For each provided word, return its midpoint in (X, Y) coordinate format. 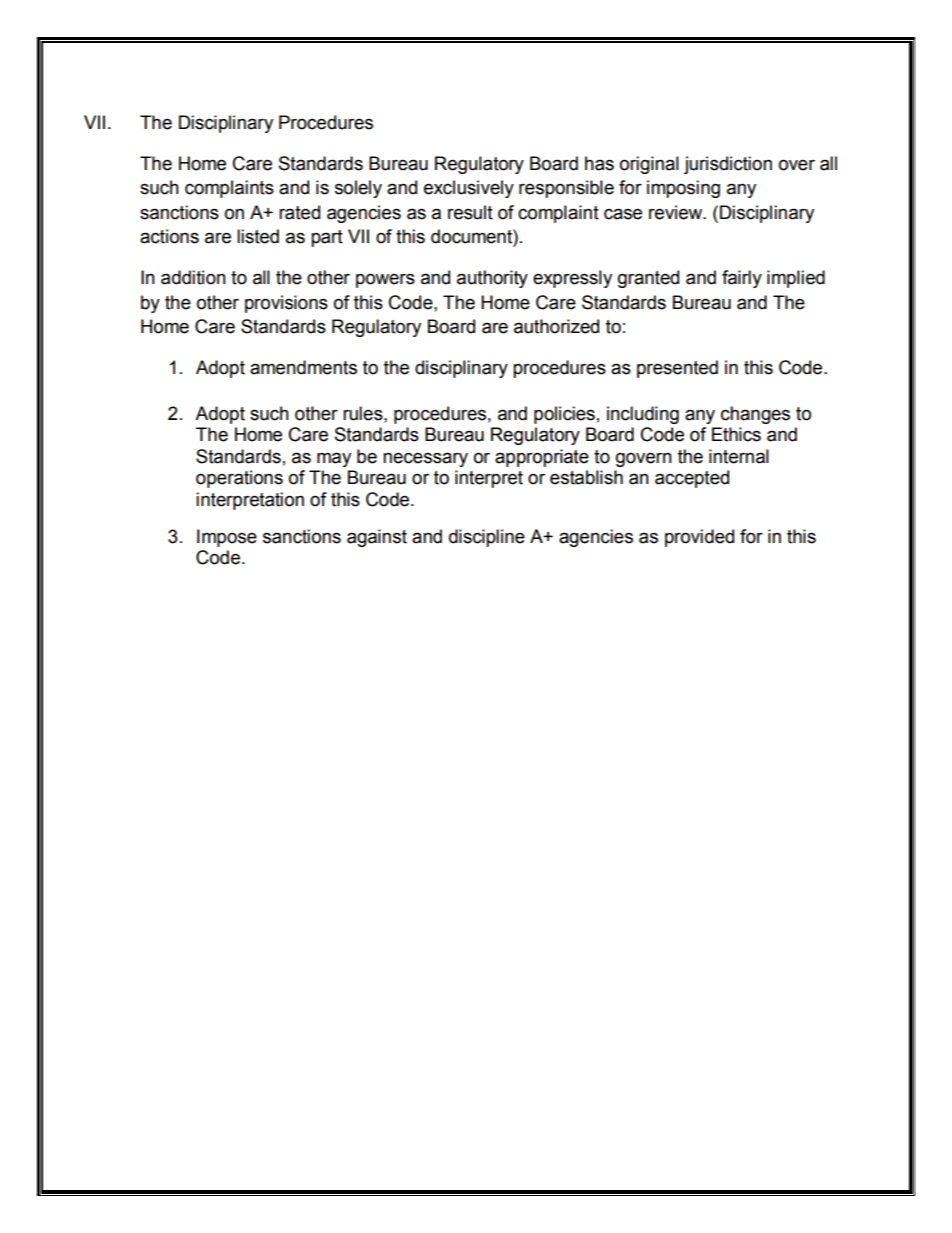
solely (358, 189)
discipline (487, 538)
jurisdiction (728, 165)
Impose (227, 538)
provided (699, 538)
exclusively (469, 189)
